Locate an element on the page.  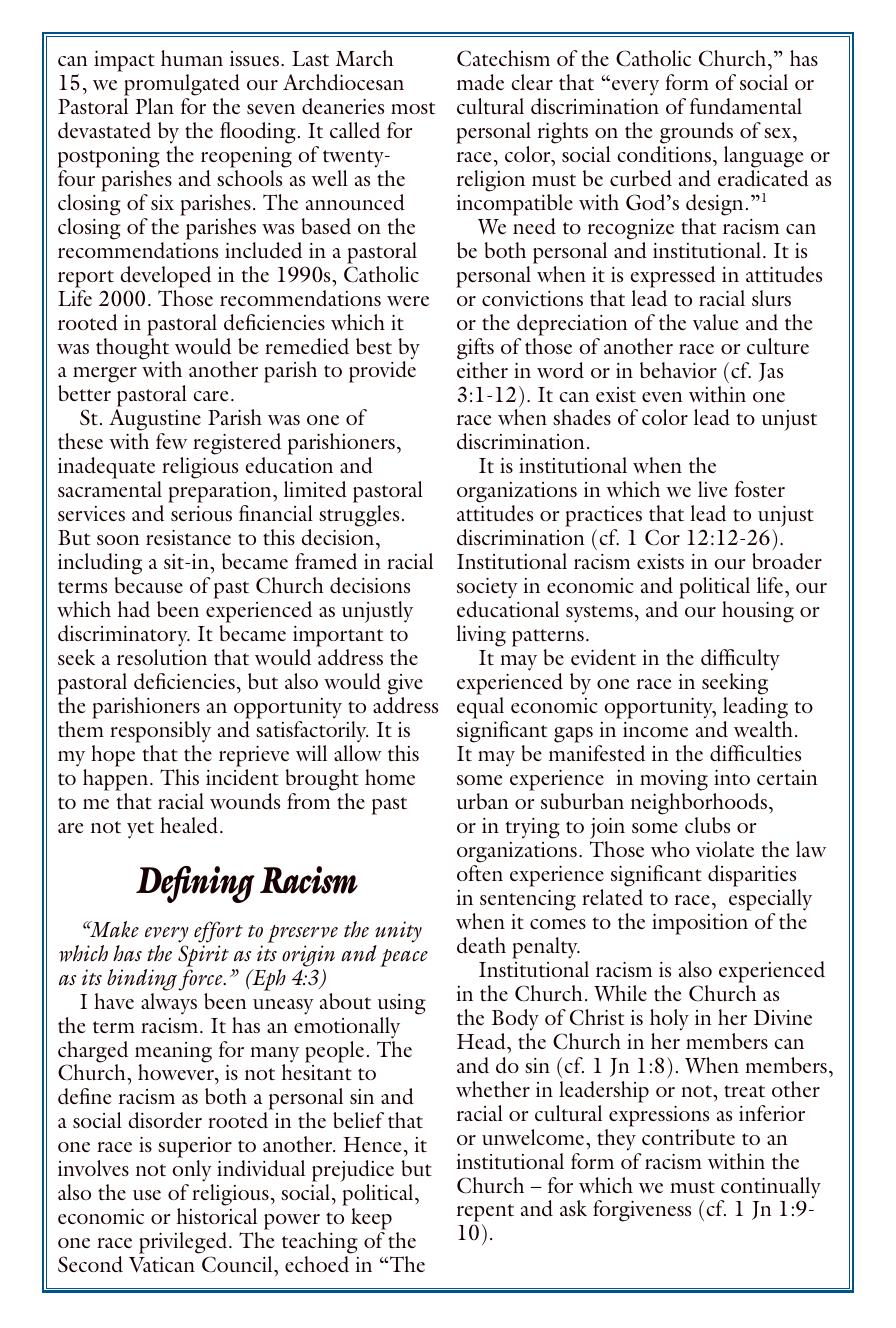
continually is located at coordinates (770, 1189).
